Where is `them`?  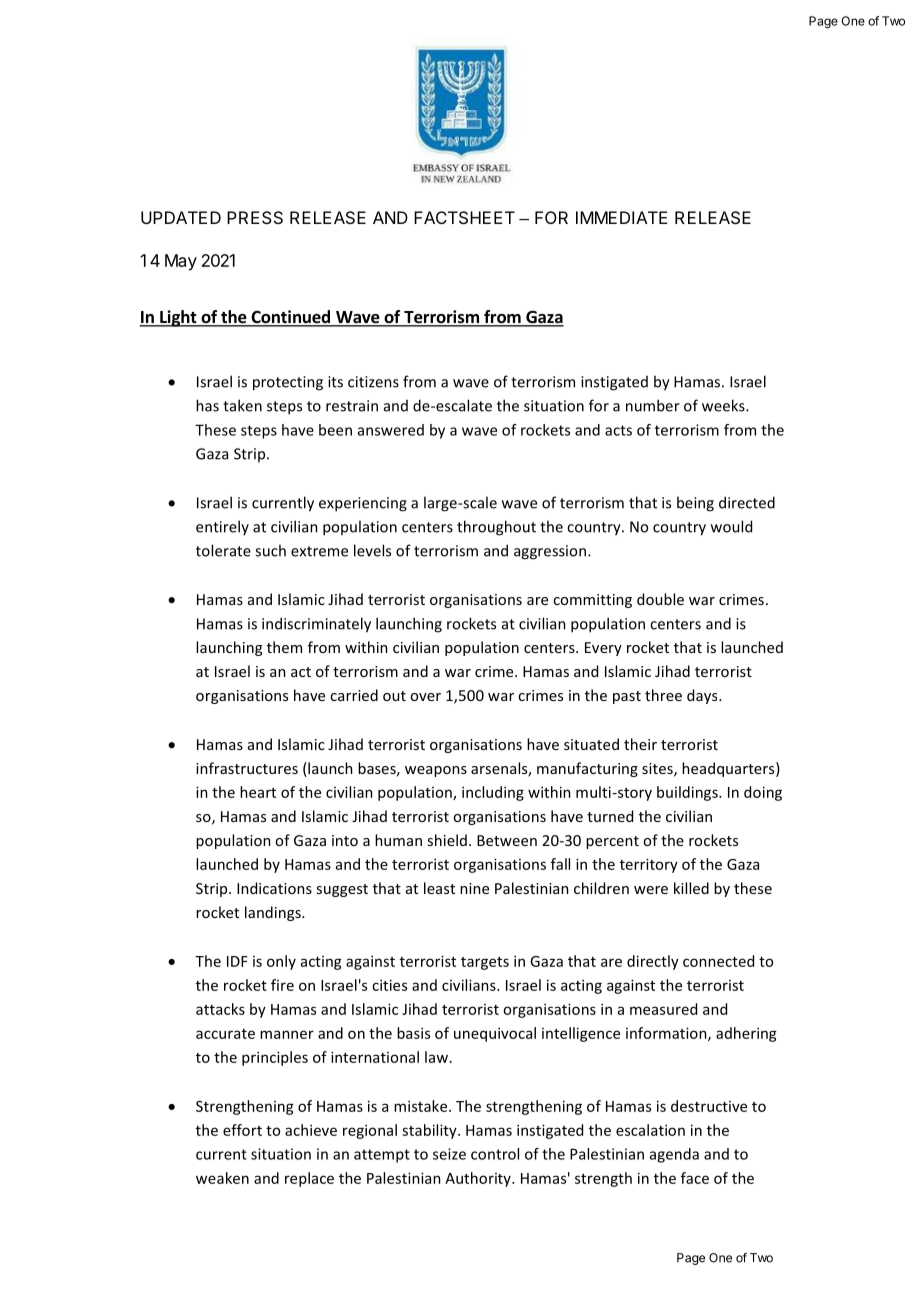 them is located at coordinates (284, 647).
